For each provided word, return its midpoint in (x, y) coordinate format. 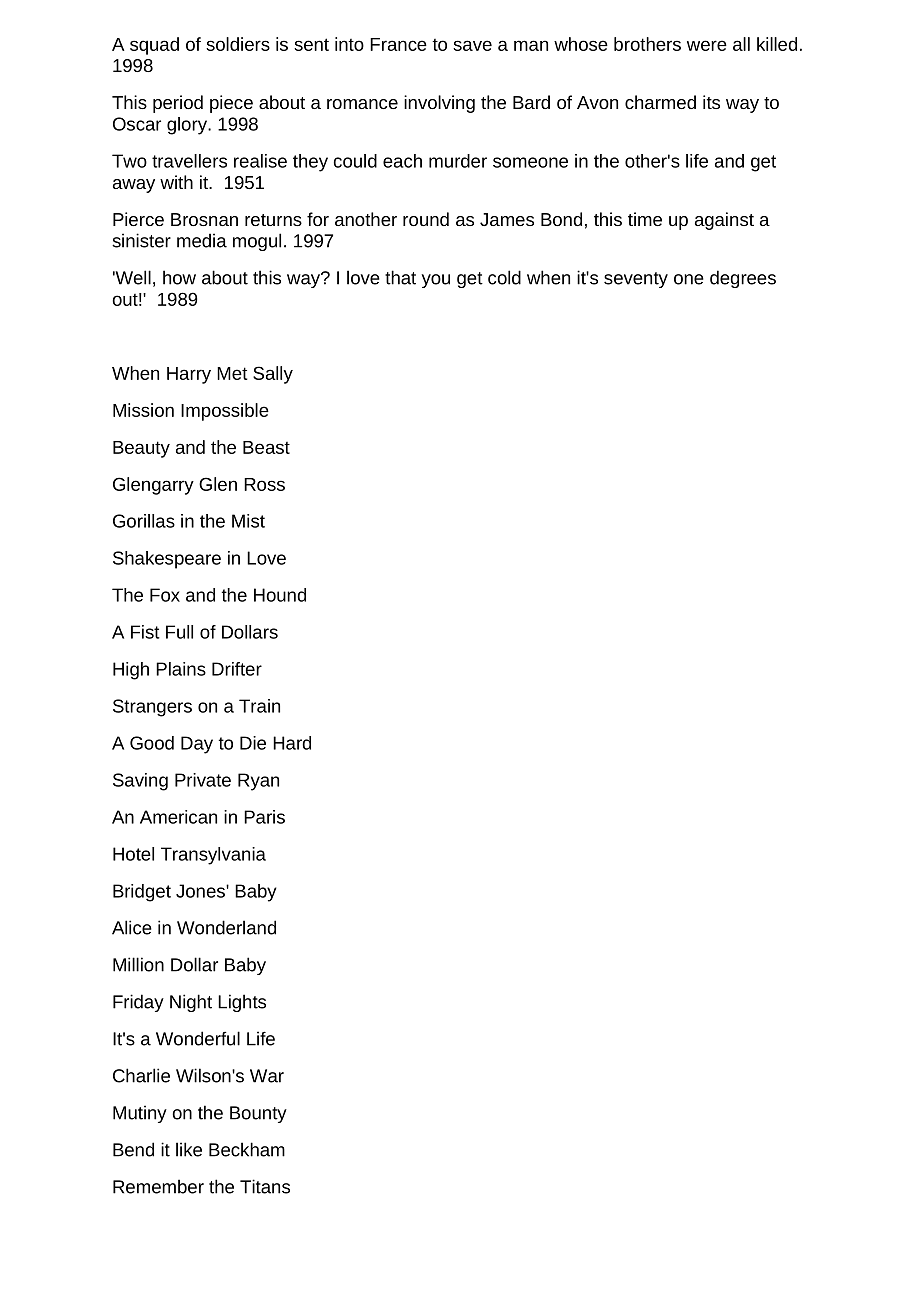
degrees (743, 279)
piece (231, 104)
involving (439, 104)
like (189, 1149)
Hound (280, 595)
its (711, 102)
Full (179, 632)
